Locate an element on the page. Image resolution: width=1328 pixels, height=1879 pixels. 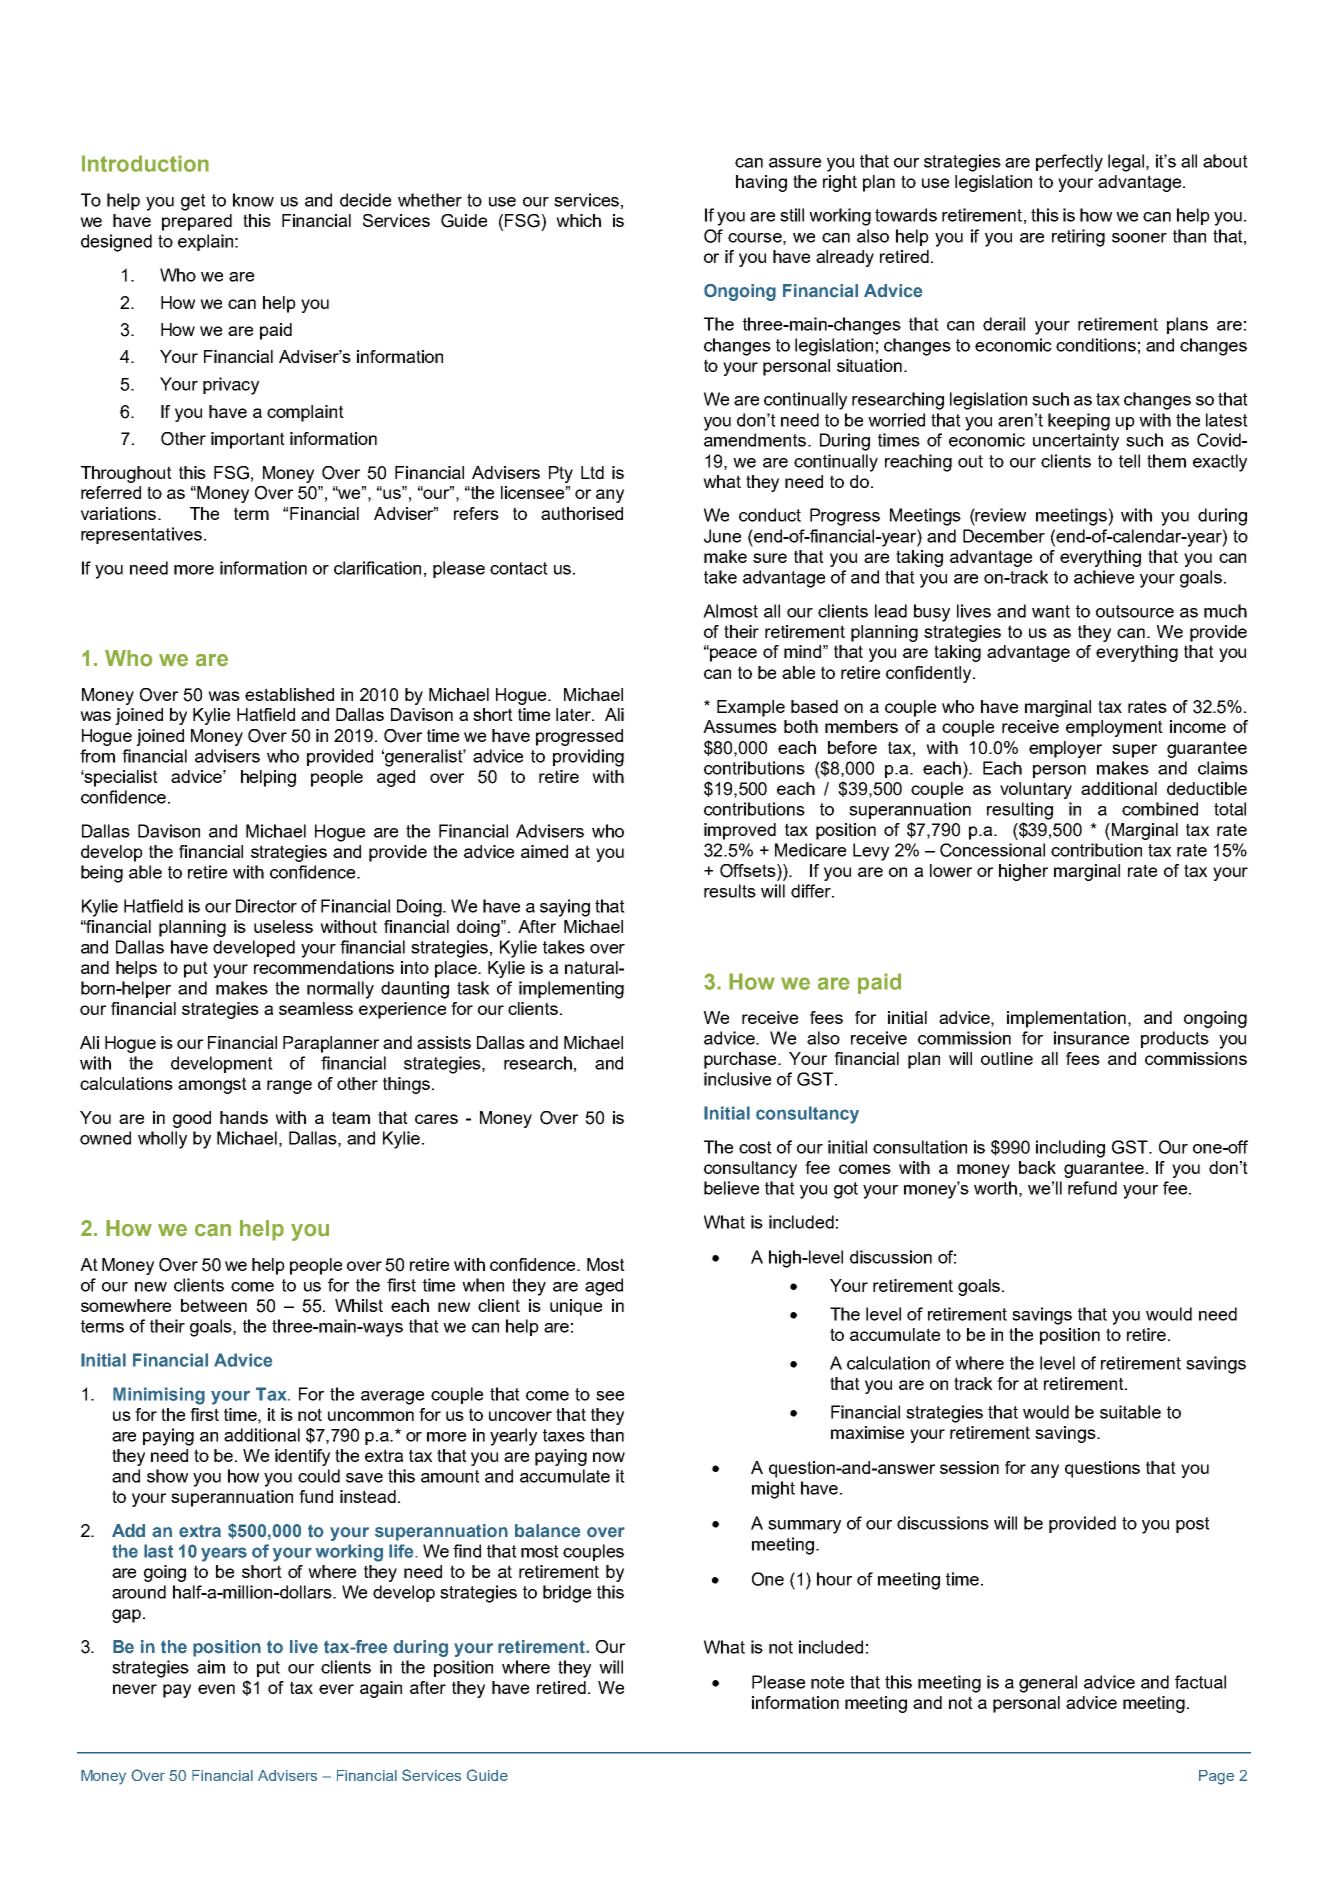
implementing is located at coordinates (571, 990).
